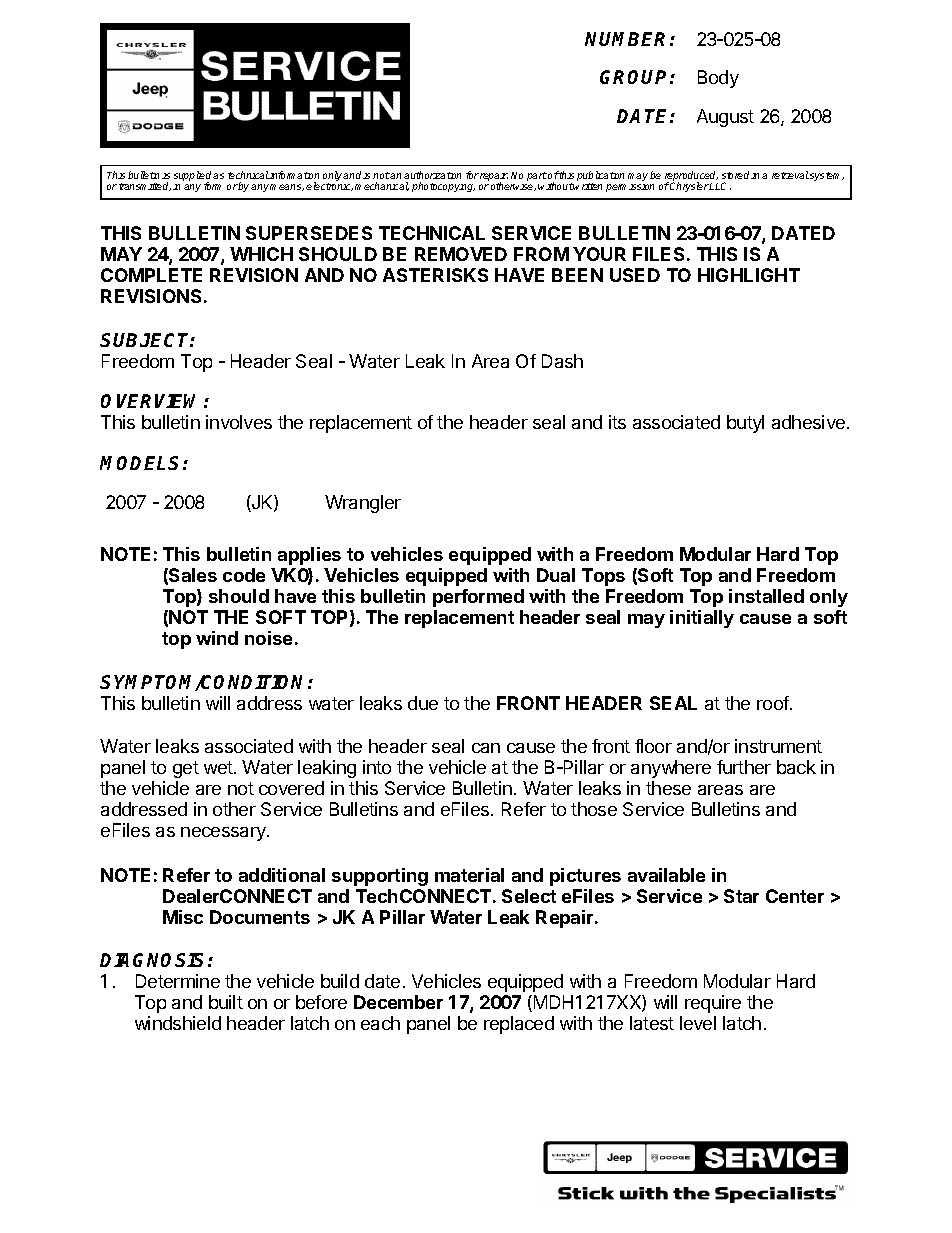 The height and width of the screenshot is (1233, 952). Describe the element at coordinates (239, 422) in the screenshot. I see `involves` at that location.
